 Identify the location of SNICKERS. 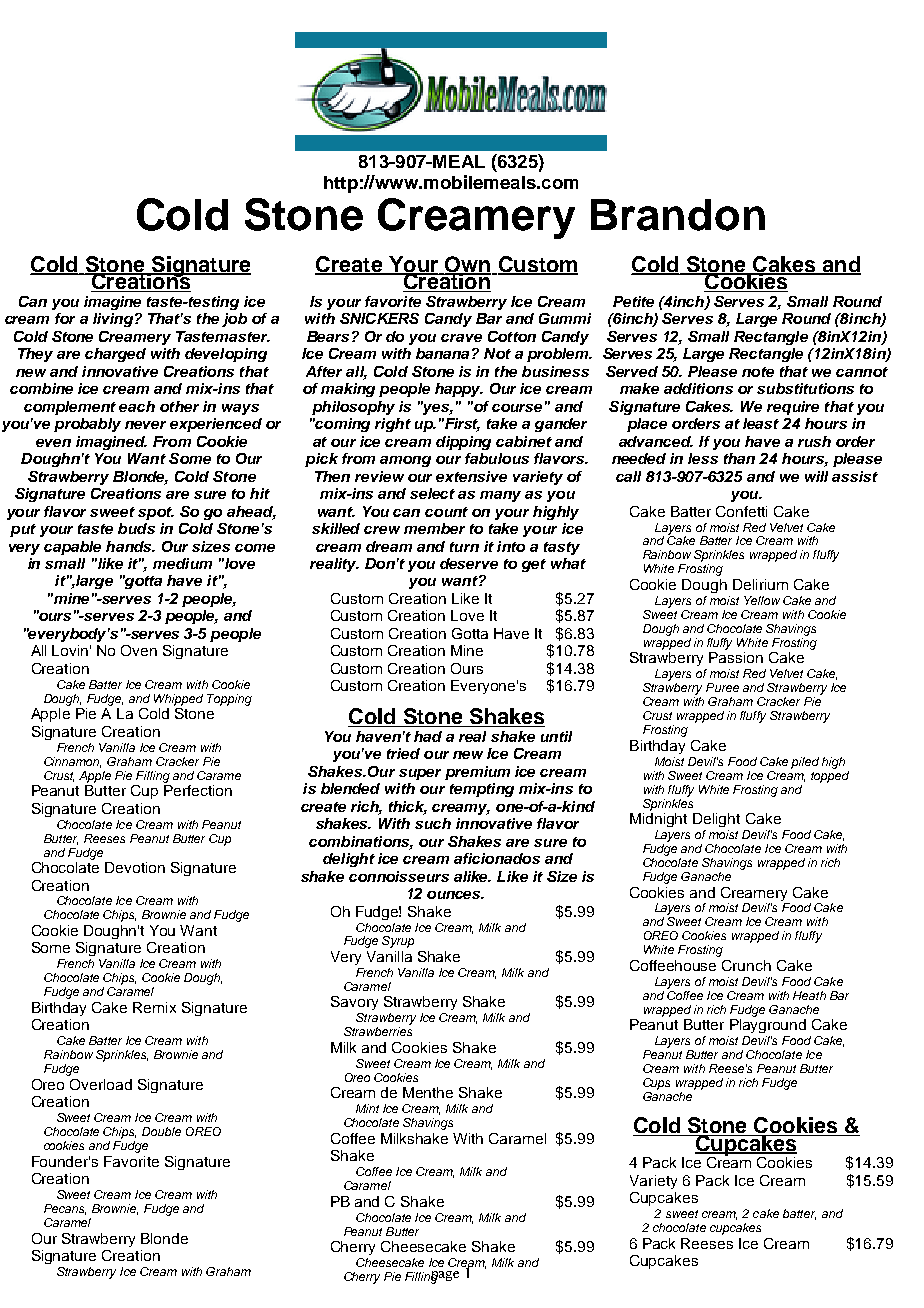
(379, 318).
